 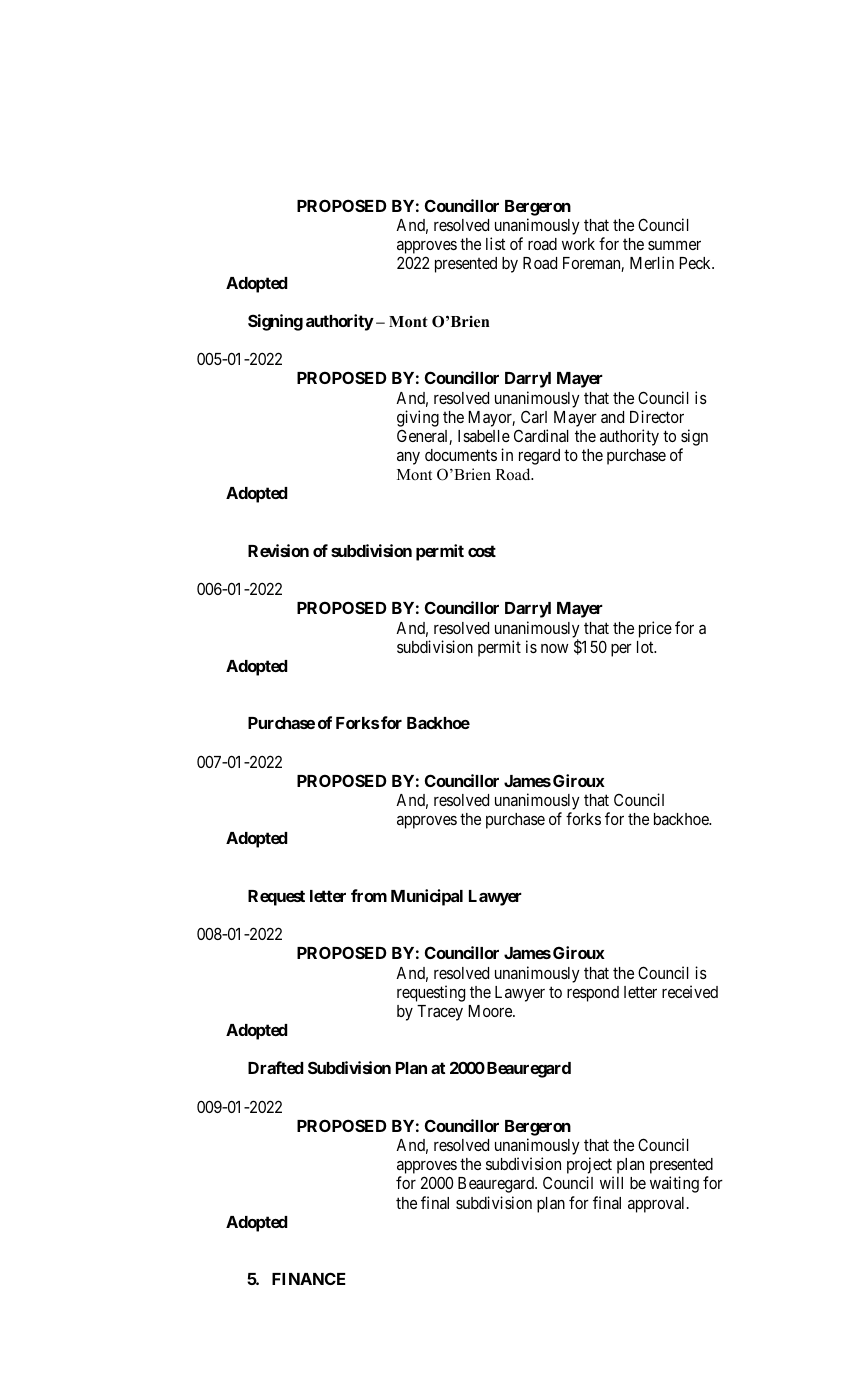 I want to click on list, so click(x=495, y=243).
